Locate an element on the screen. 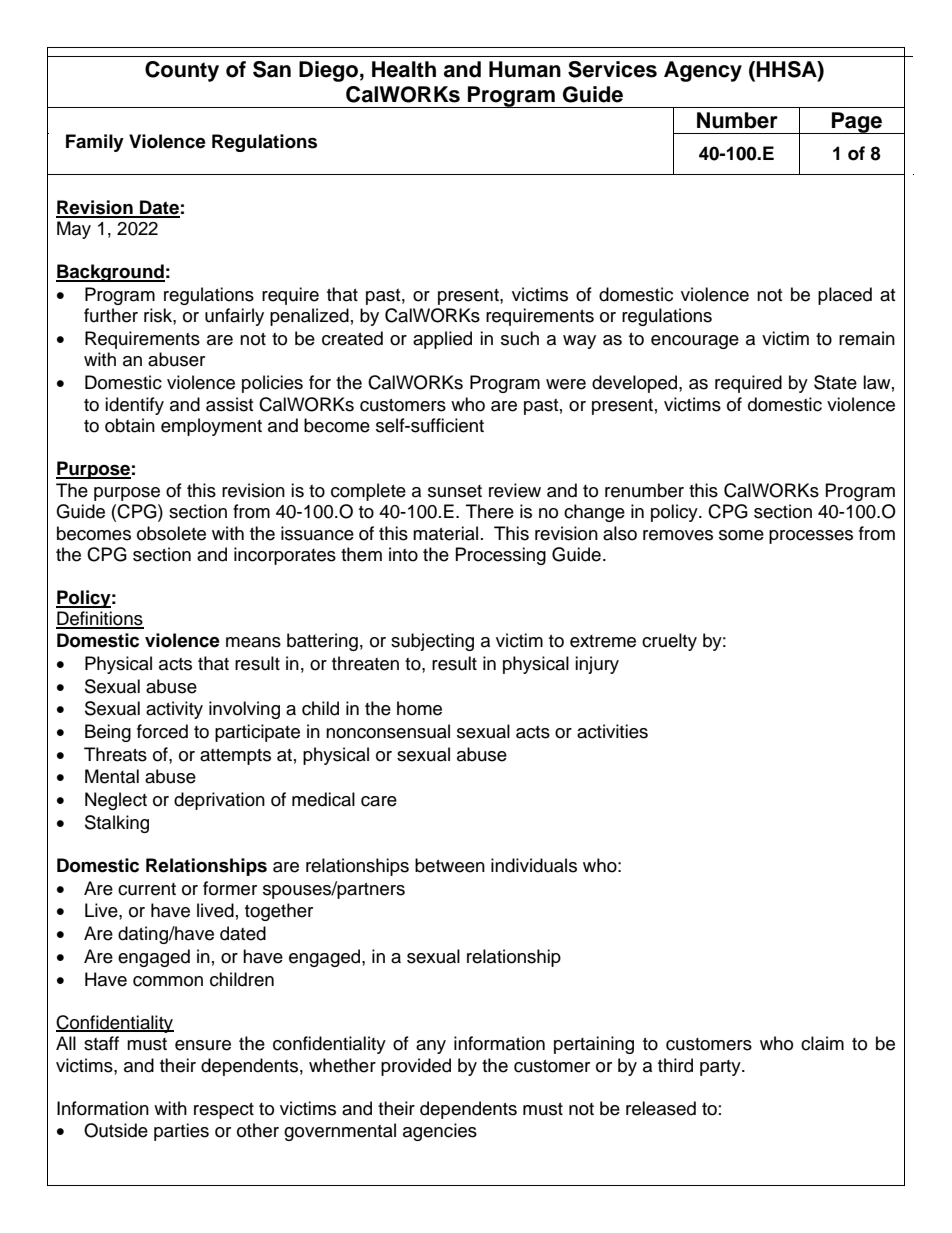  claim is located at coordinates (822, 1043).
